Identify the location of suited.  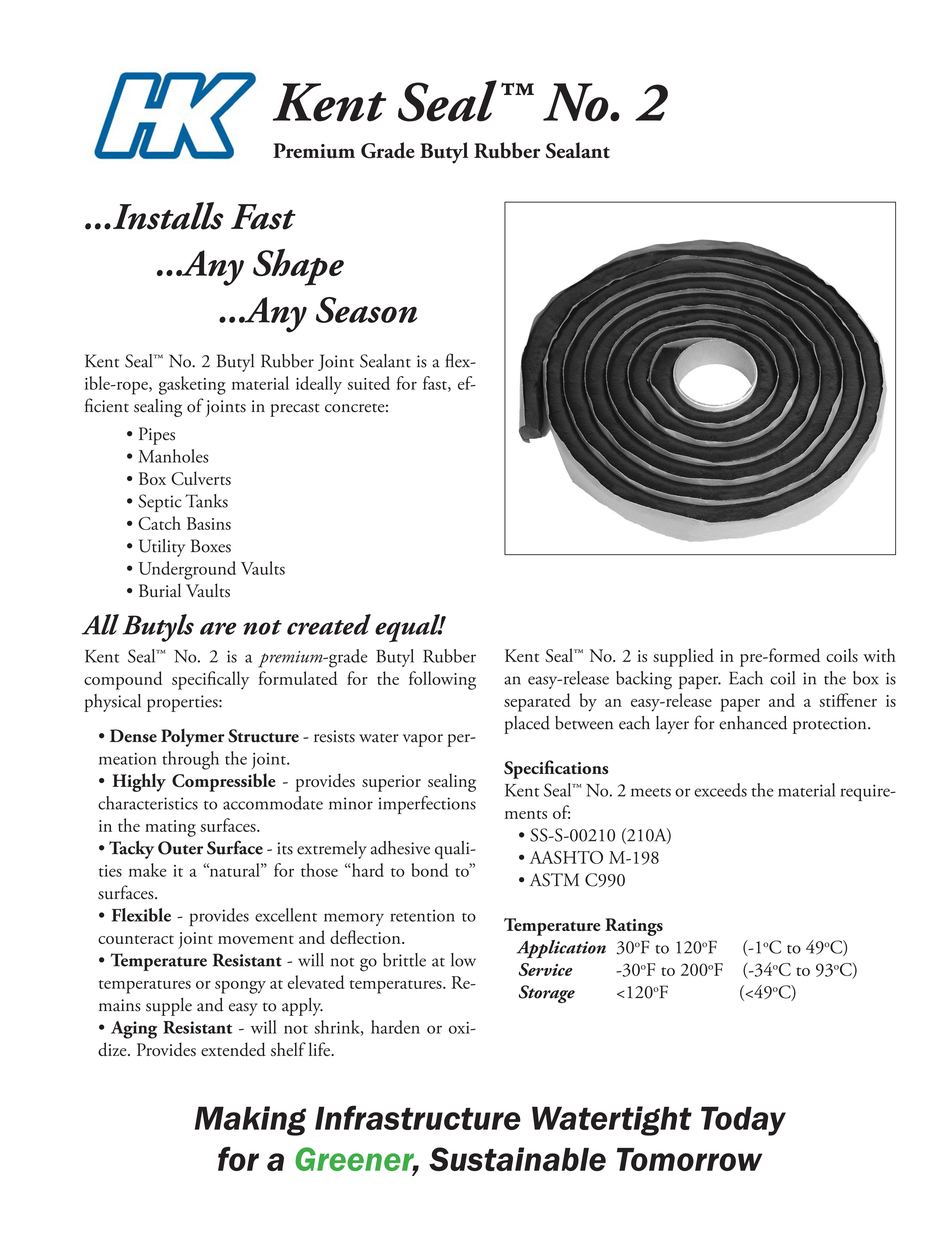
(369, 383).
